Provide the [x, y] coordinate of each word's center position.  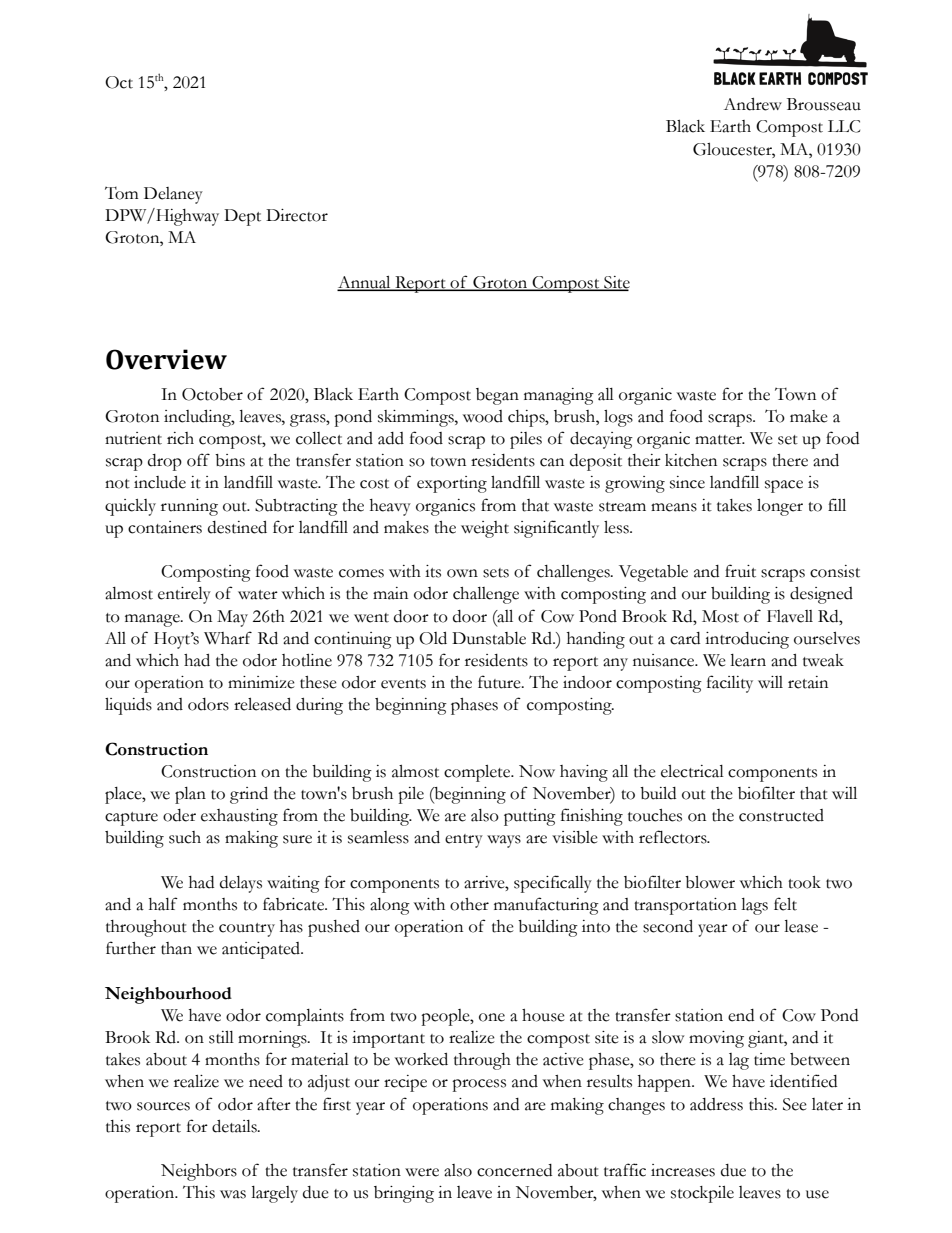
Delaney [173, 195]
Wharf [228, 638]
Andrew [753, 104]
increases [683, 1170]
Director [297, 215]
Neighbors [199, 1172]
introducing [747, 640]
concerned [514, 1170]
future [500, 682]
